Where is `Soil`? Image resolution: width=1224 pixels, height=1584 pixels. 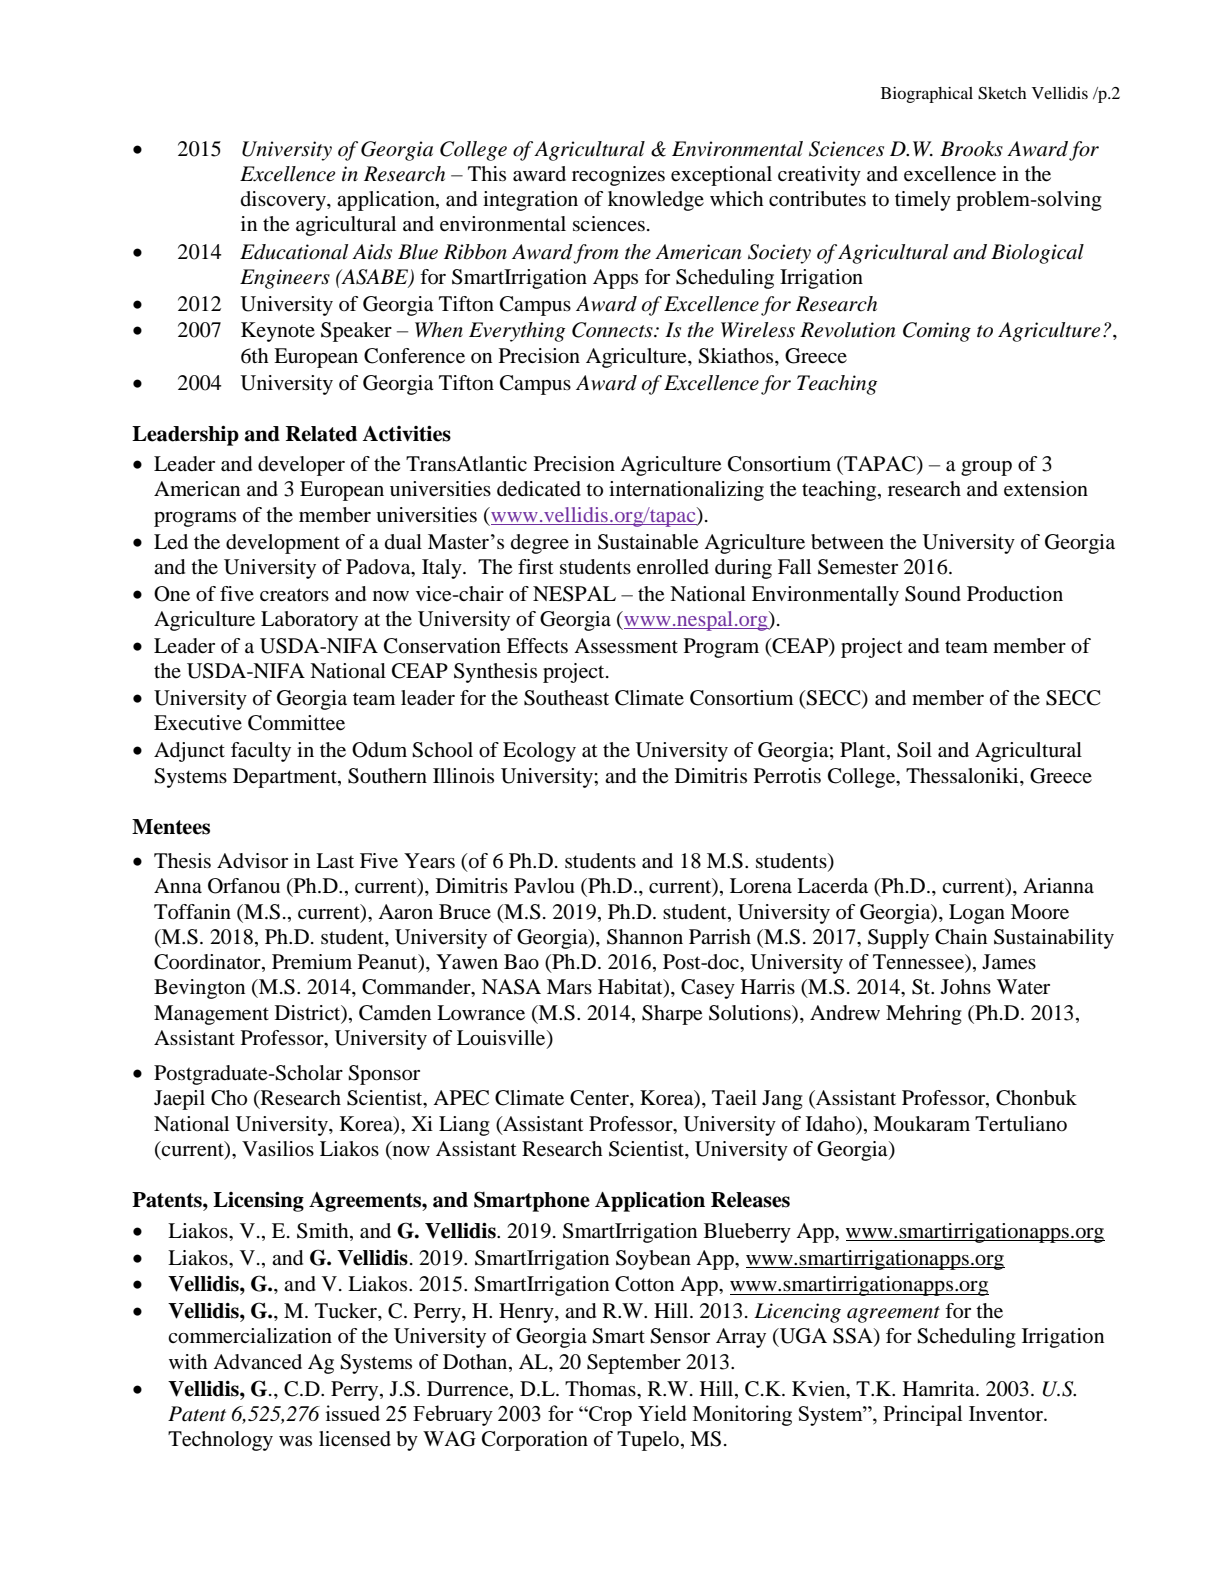 Soil is located at coordinates (914, 750).
